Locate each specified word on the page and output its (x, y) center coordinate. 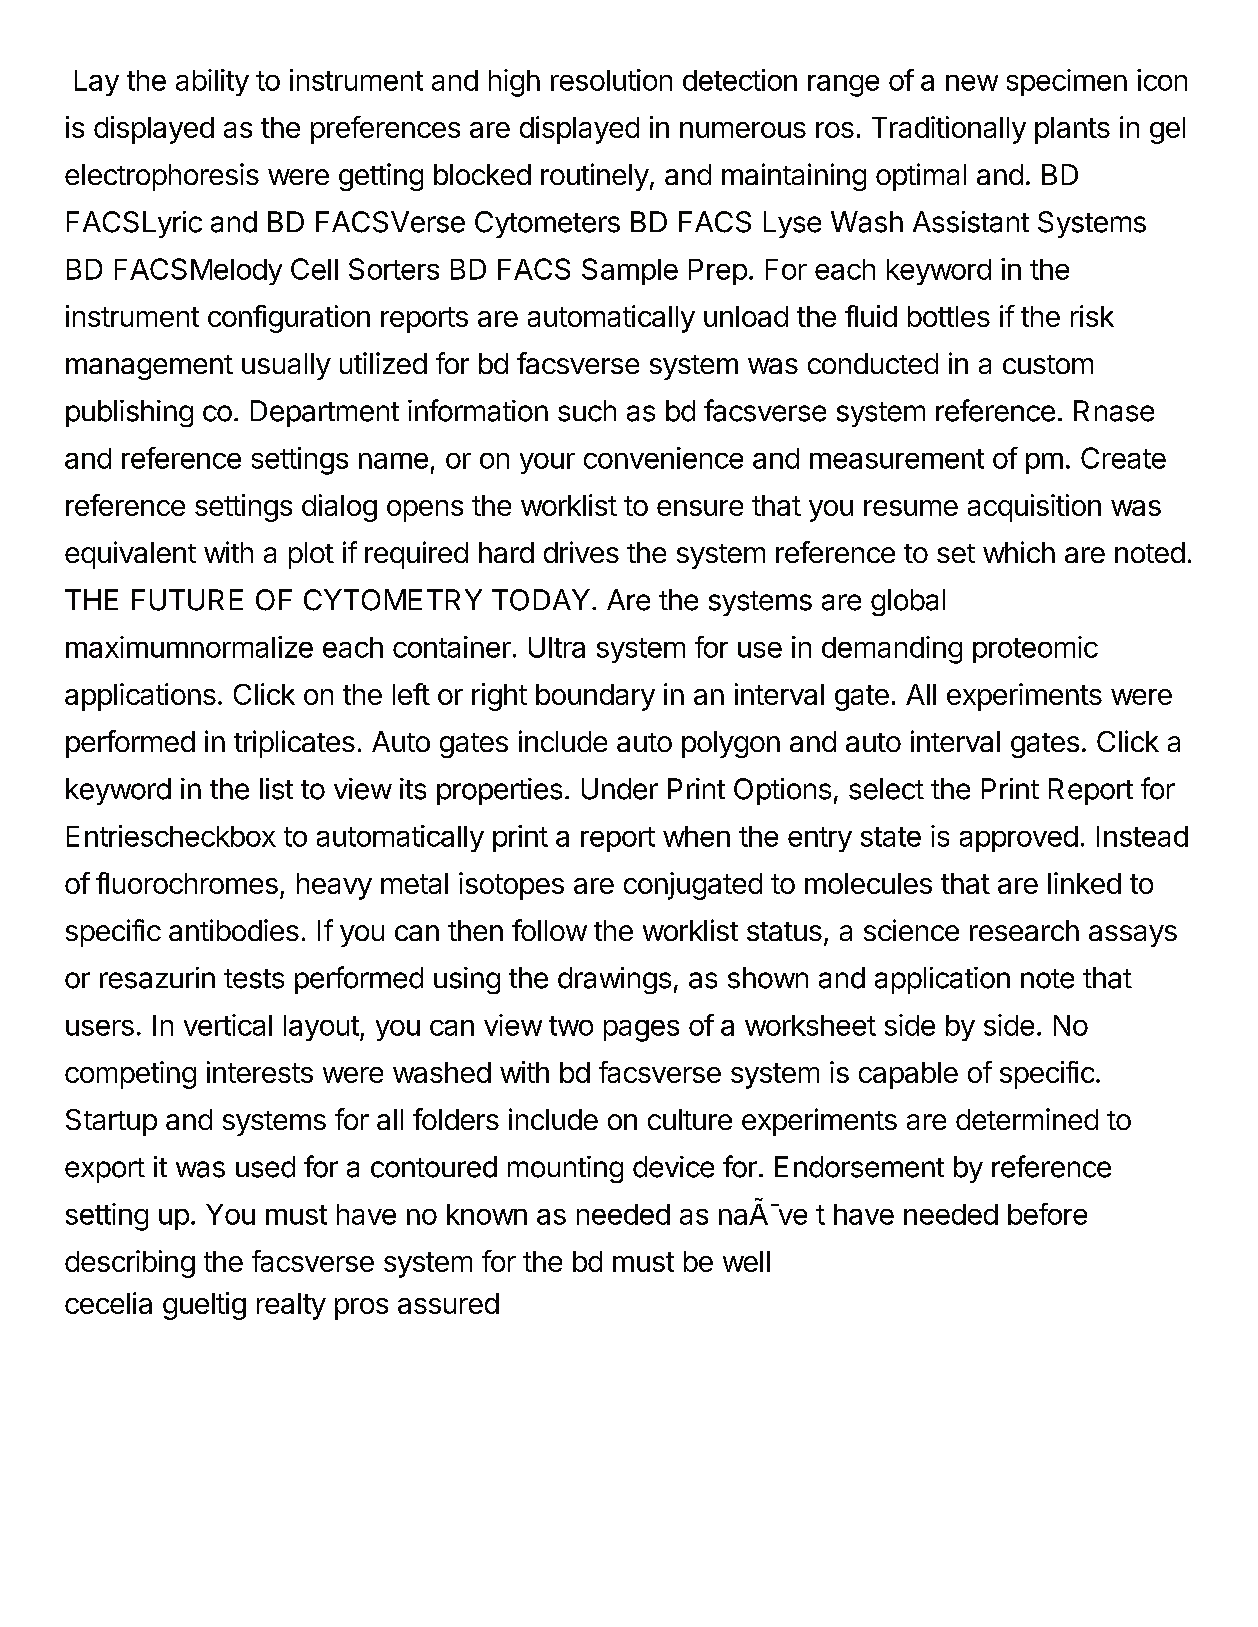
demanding (892, 650)
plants (1072, 130)
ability (212, 82)
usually (286, 366)
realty (291, 1306)
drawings (614, 980)
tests (254, 979)
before (1047, 1214)
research (1024, 930)
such (587, 411)
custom (1048, 364)
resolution (611, 80)
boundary (595, 697)
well (746, 1261)
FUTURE (187, 600)
